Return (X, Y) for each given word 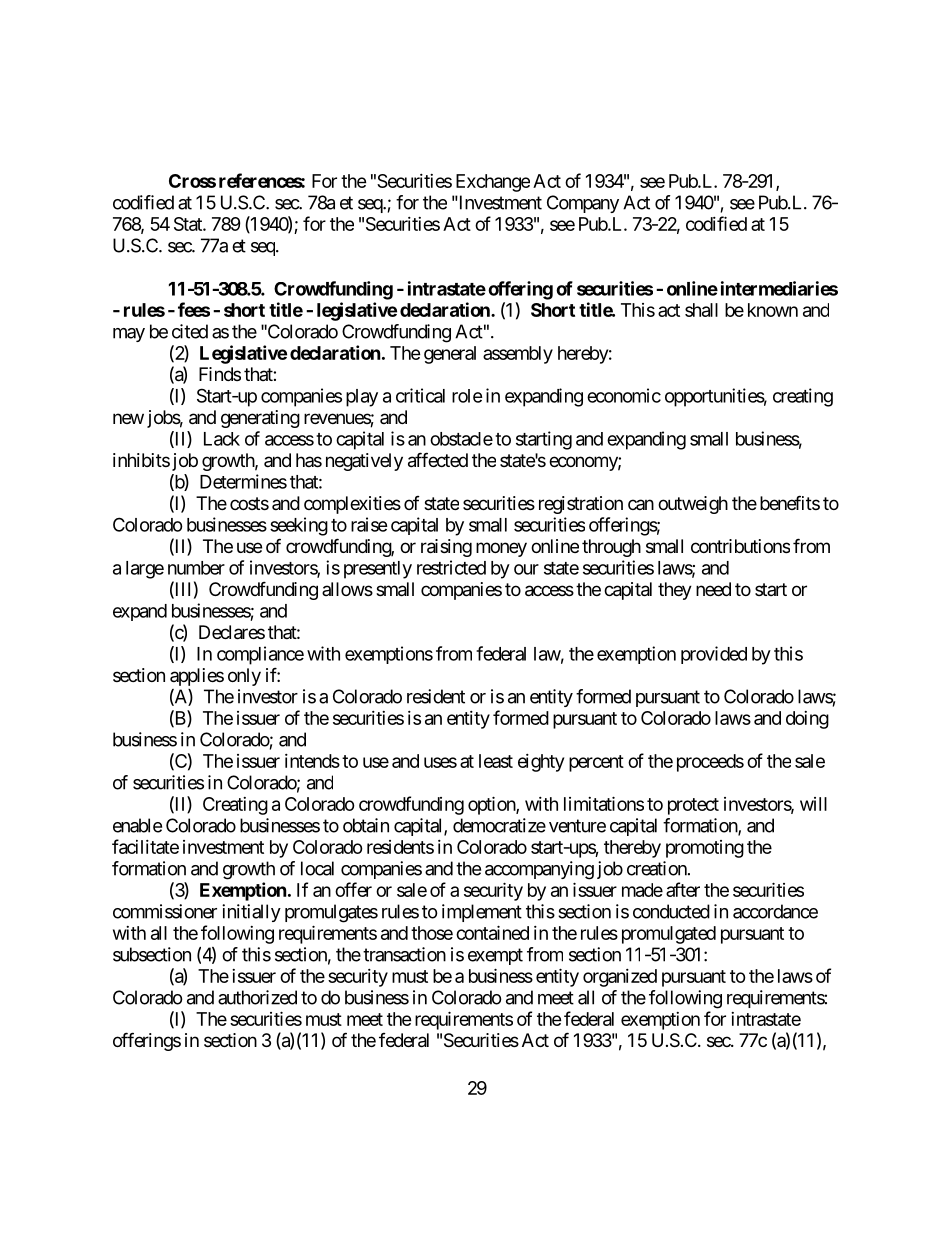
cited (190, 331)
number (196, 568)
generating (260, 419)
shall (701, 310)
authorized (257, 997)
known (773, 310)
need (713, 589)
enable (137, 825)
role (467, 396)
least (496, 761)
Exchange (493, 183)
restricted (451, 567)
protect (693, 806)
